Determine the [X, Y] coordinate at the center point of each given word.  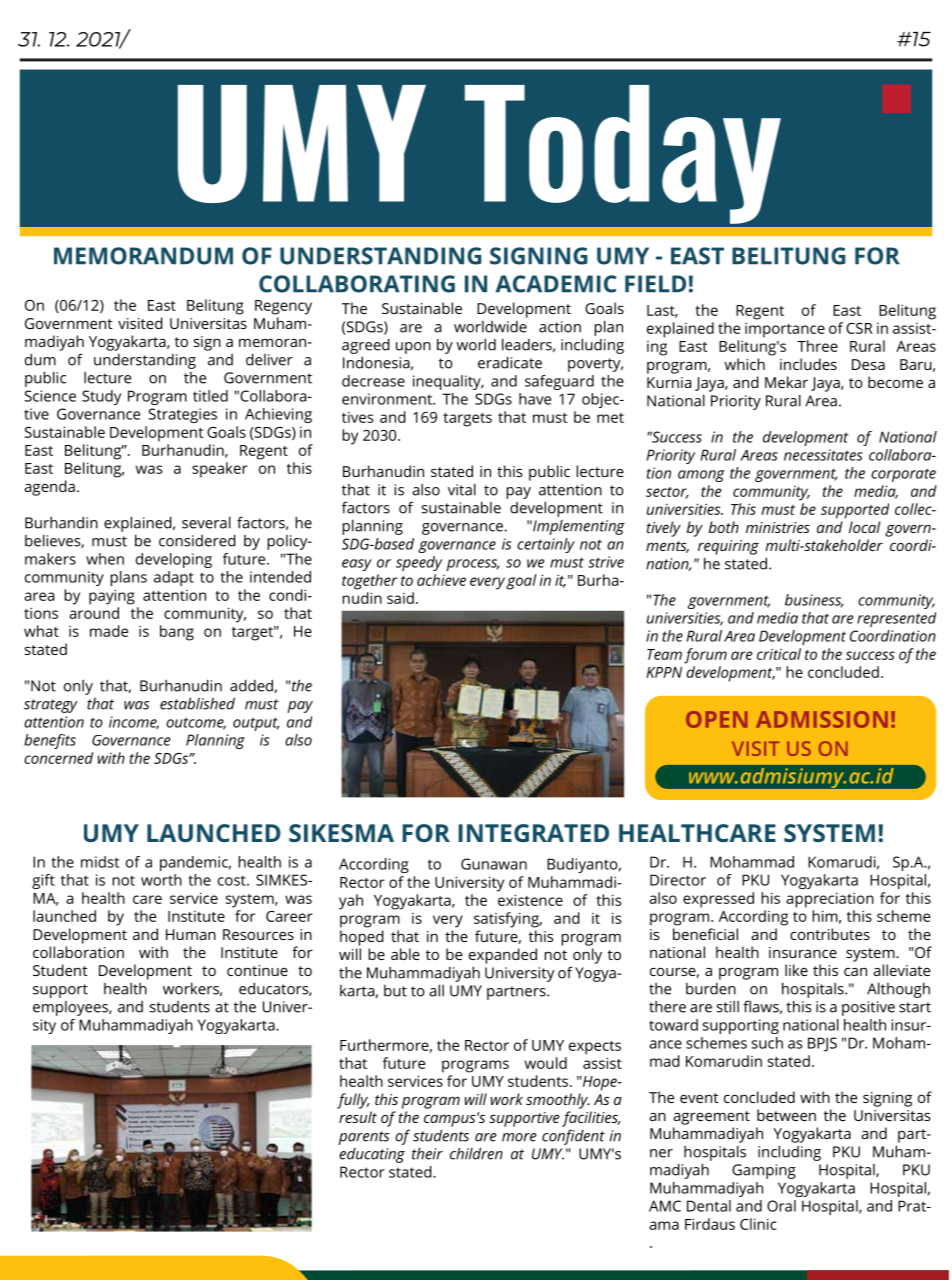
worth [161, 880]
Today [623, 154]
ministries [778, 527]
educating [372, 1155]
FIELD [655, 283]
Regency [283, 307]
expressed [718, 900]
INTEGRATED [533, 833]
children [476, 1153]
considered [197, 540]
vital [462, 489]
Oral [781, 1206]
